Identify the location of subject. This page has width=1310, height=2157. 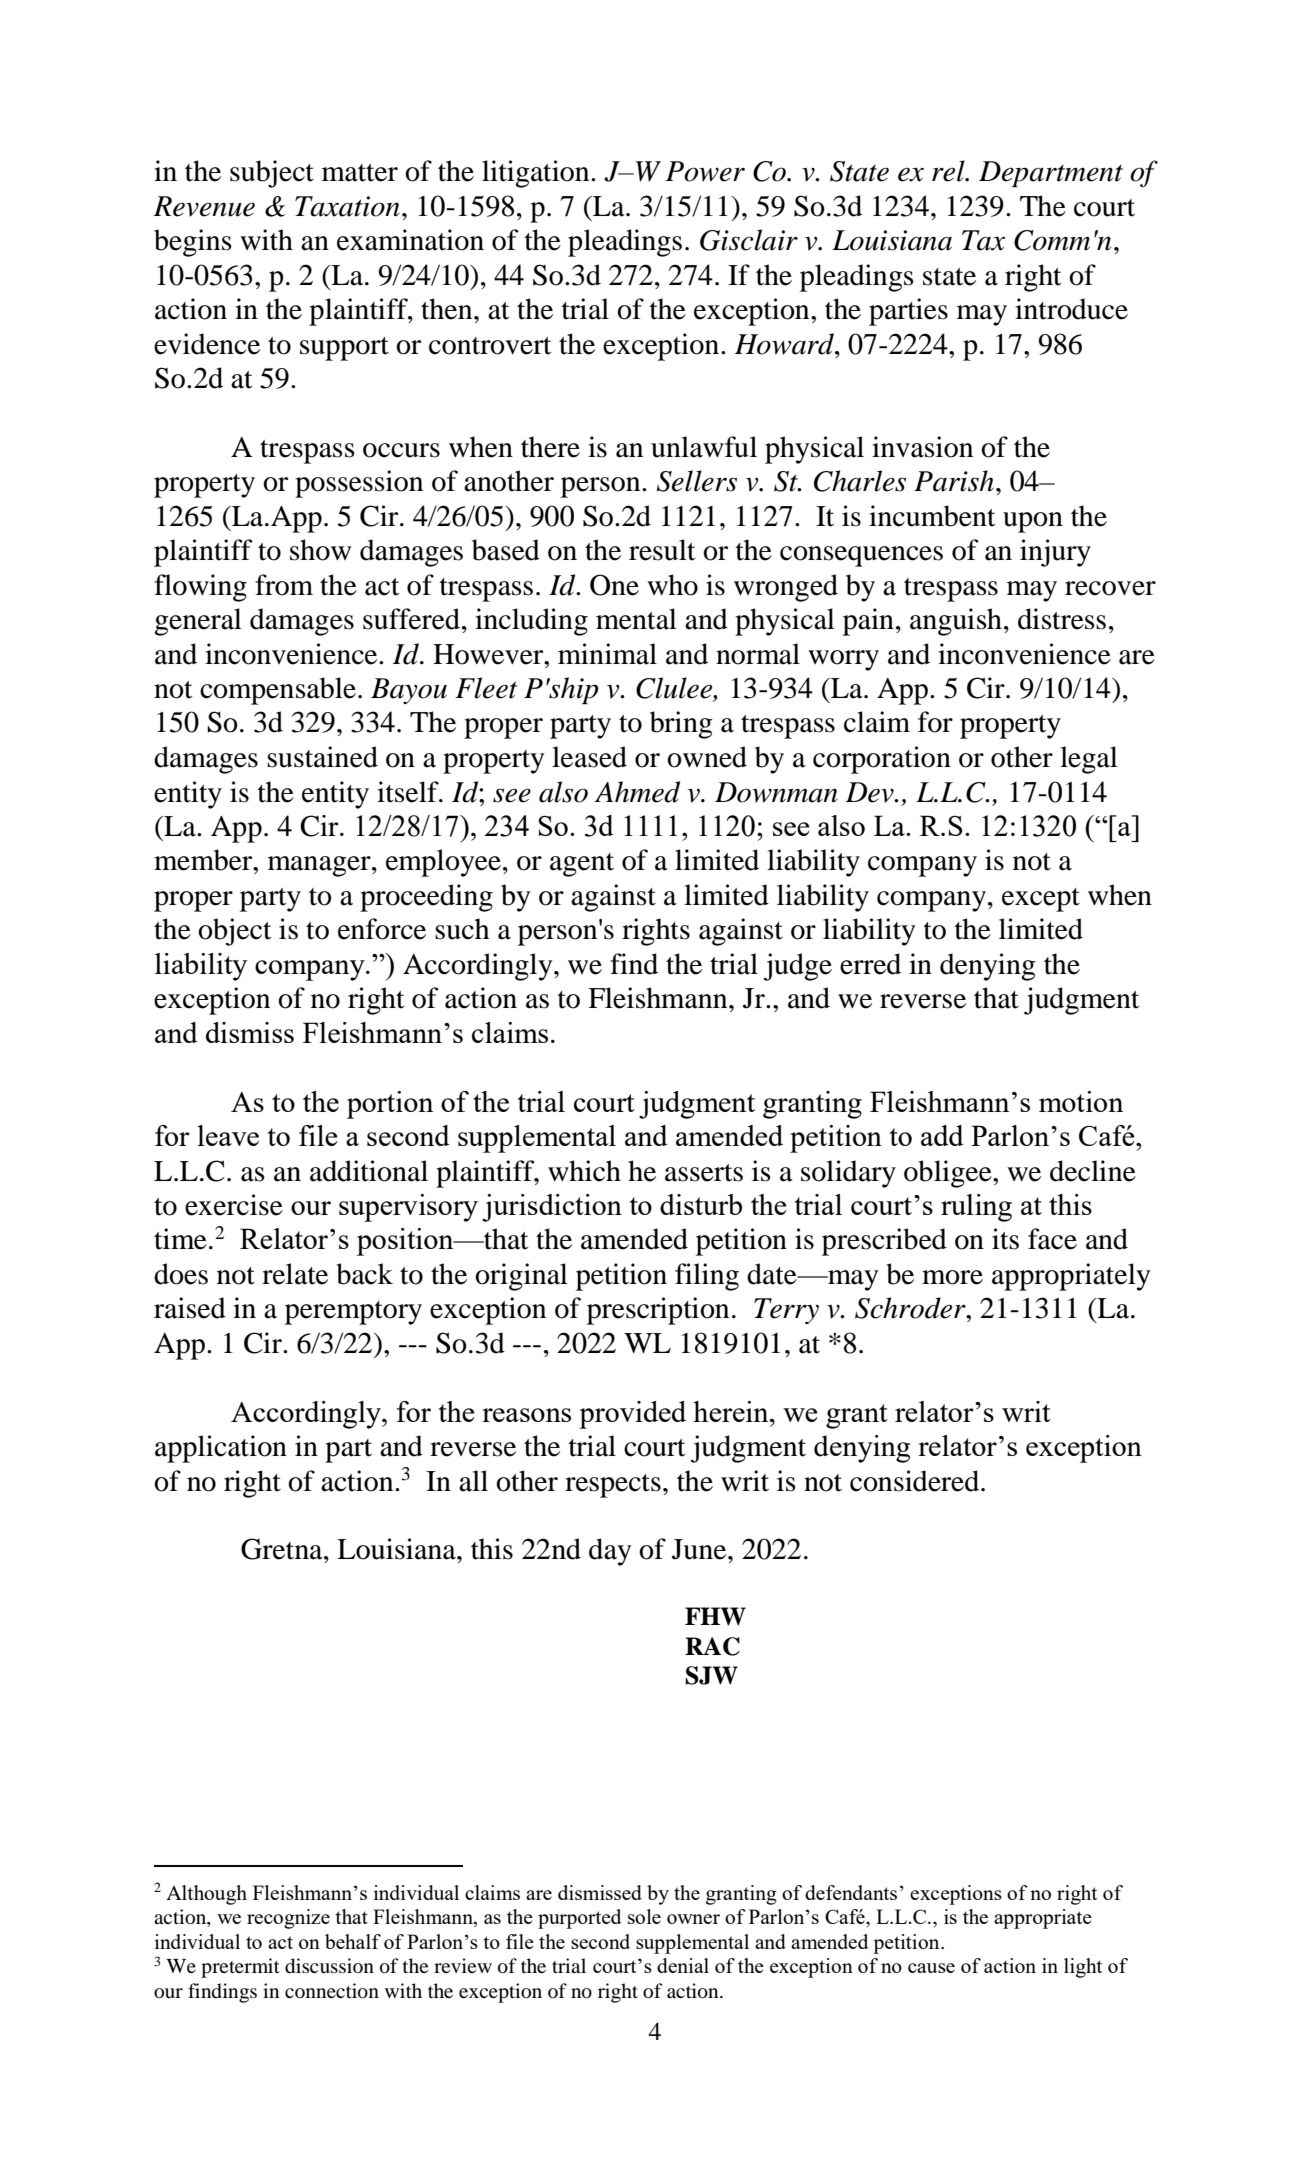
(272, 174).
